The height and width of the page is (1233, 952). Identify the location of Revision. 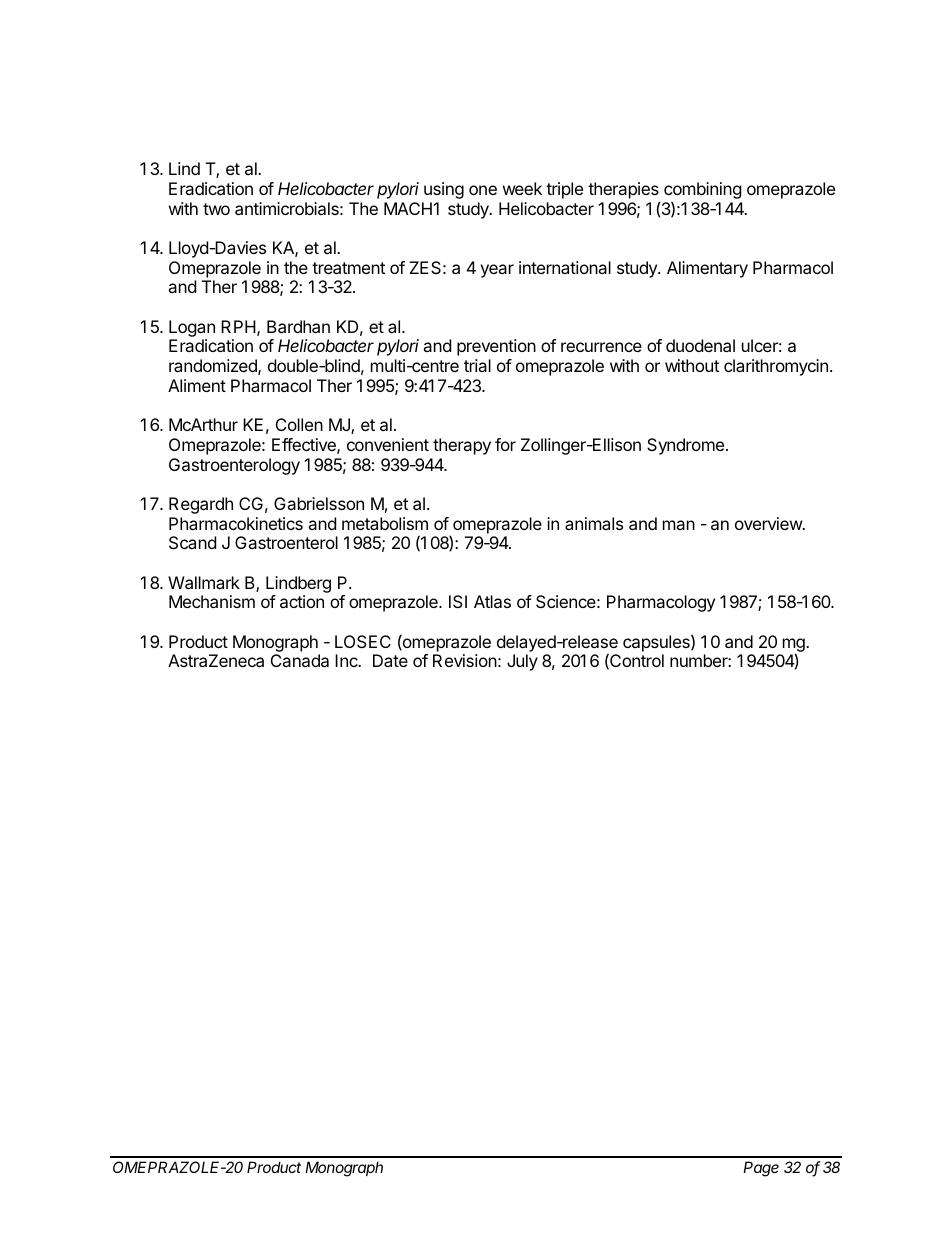
(465, 660).
